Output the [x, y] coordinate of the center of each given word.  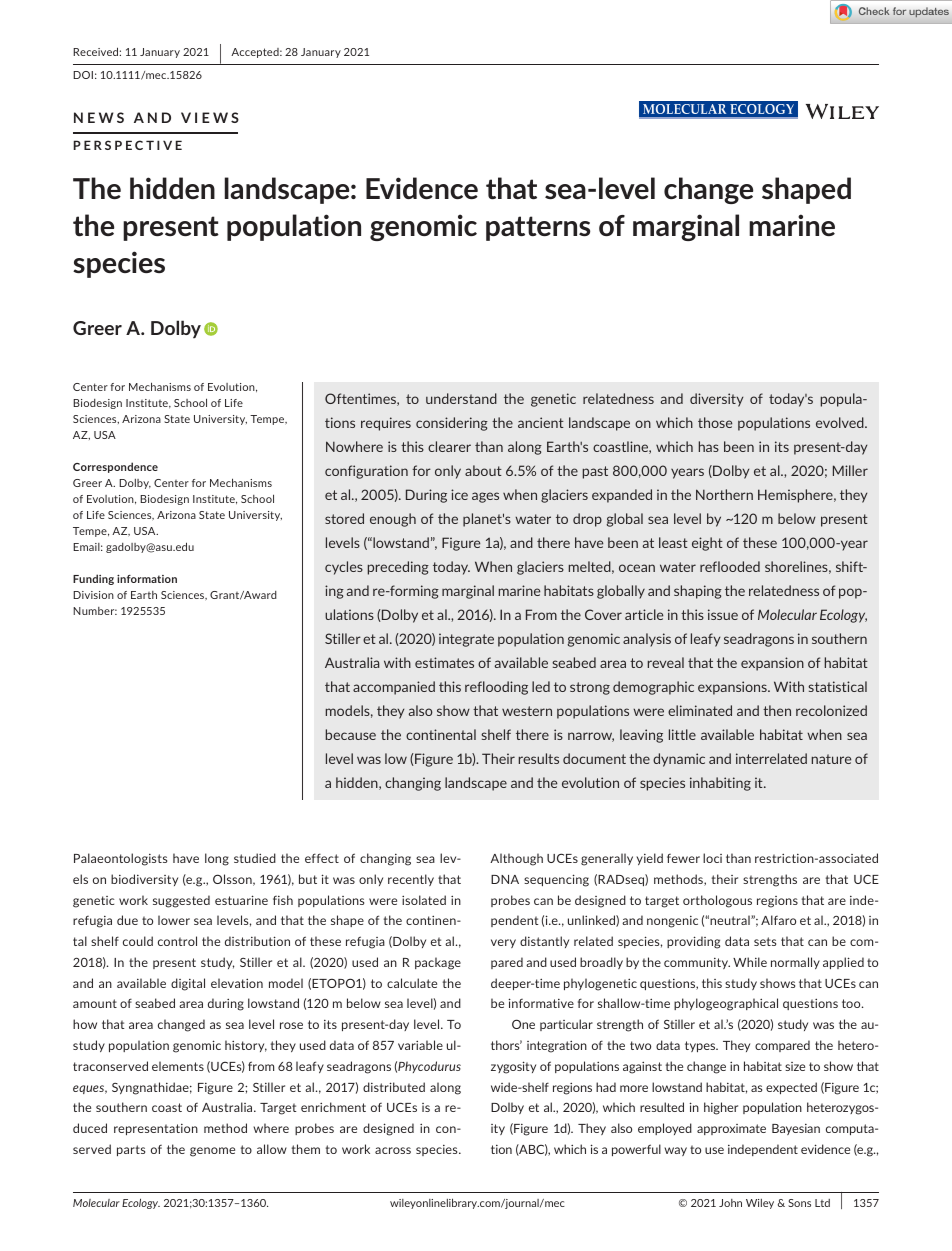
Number [95, 611]
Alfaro [778, 920]
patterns [538, 228]
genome [212, 1152]
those [715, 422]
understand [461, 398]
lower [174, 920]
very [503, 943]
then [777, 710]
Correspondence [115, 467]
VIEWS [210, 117]
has [709, 446]
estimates [444, 662]
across [393, 1150]
